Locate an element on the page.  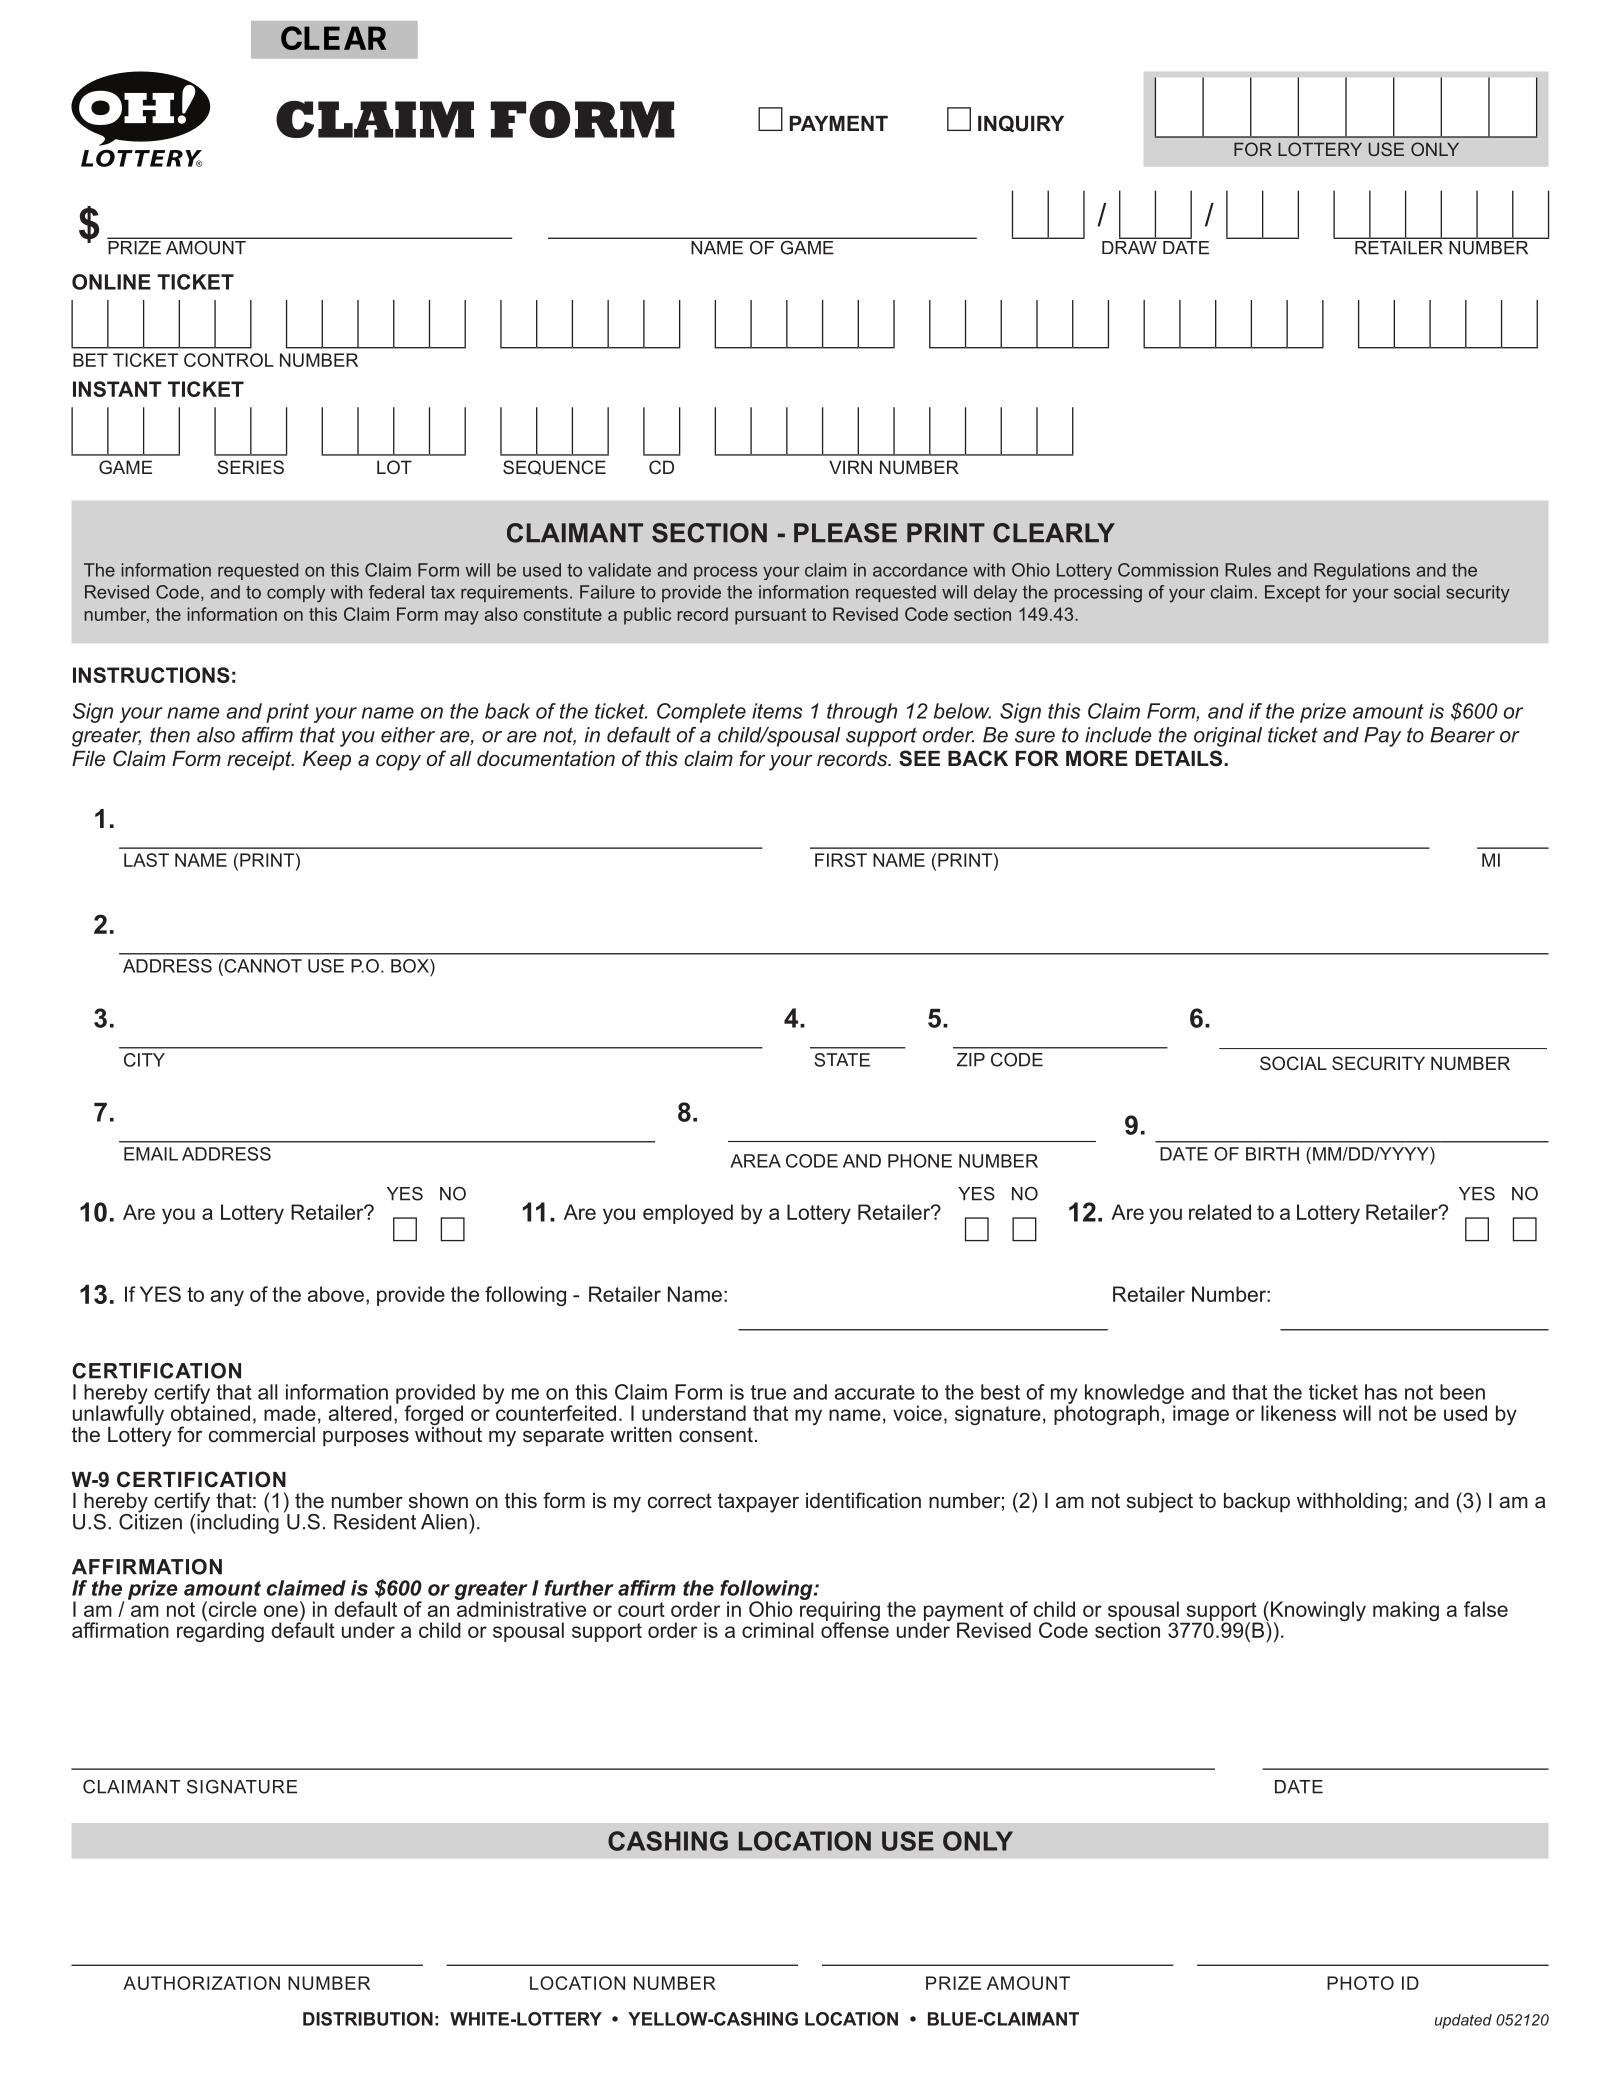
ONLINE is located at coordinates (111, 282).
